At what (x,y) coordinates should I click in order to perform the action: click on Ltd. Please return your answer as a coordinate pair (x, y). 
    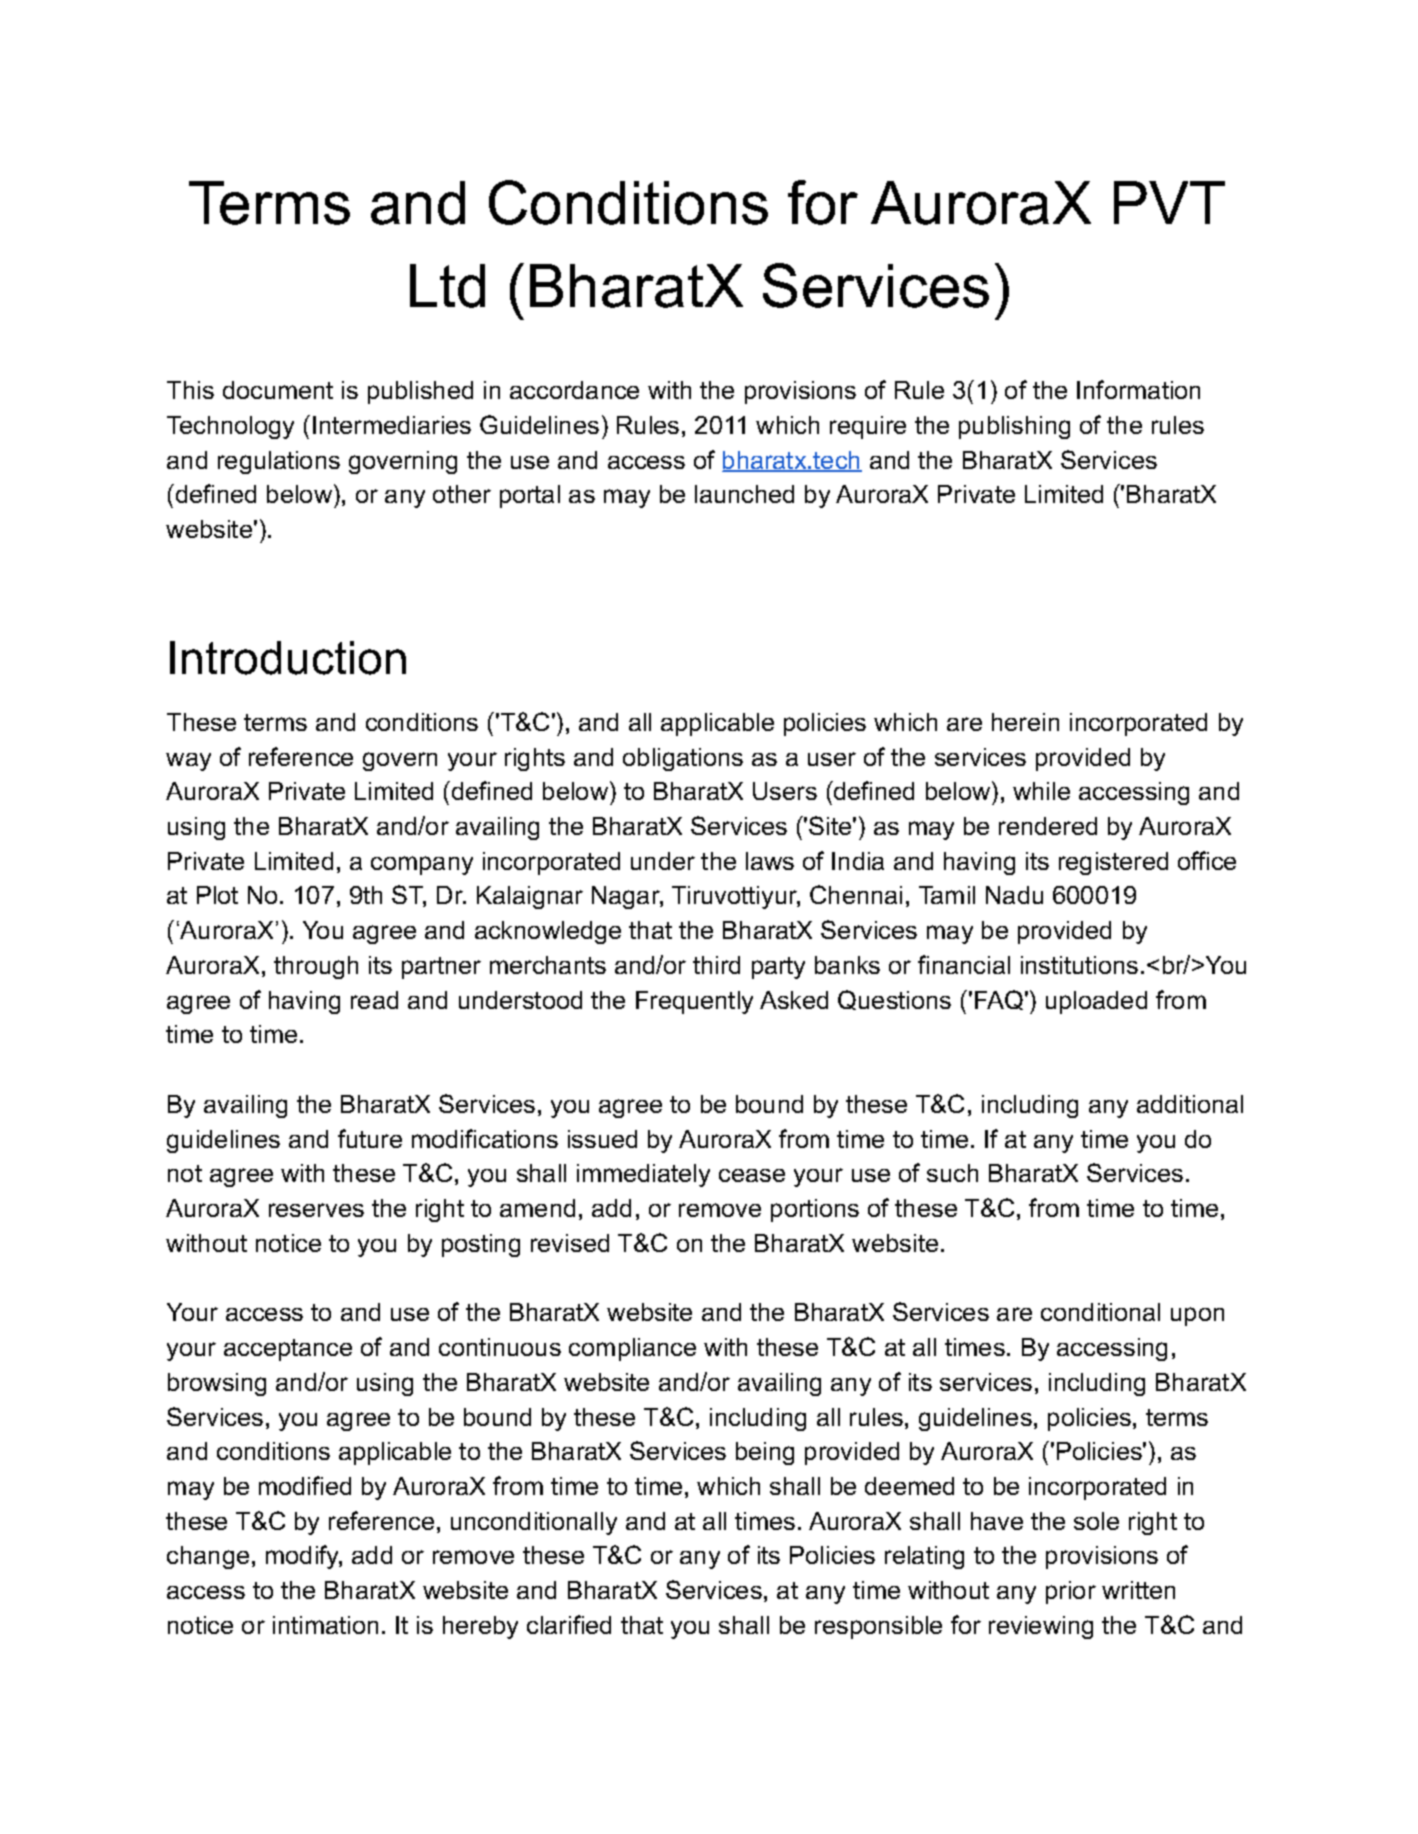
    Looking at the image, I should click on (447, 286).
